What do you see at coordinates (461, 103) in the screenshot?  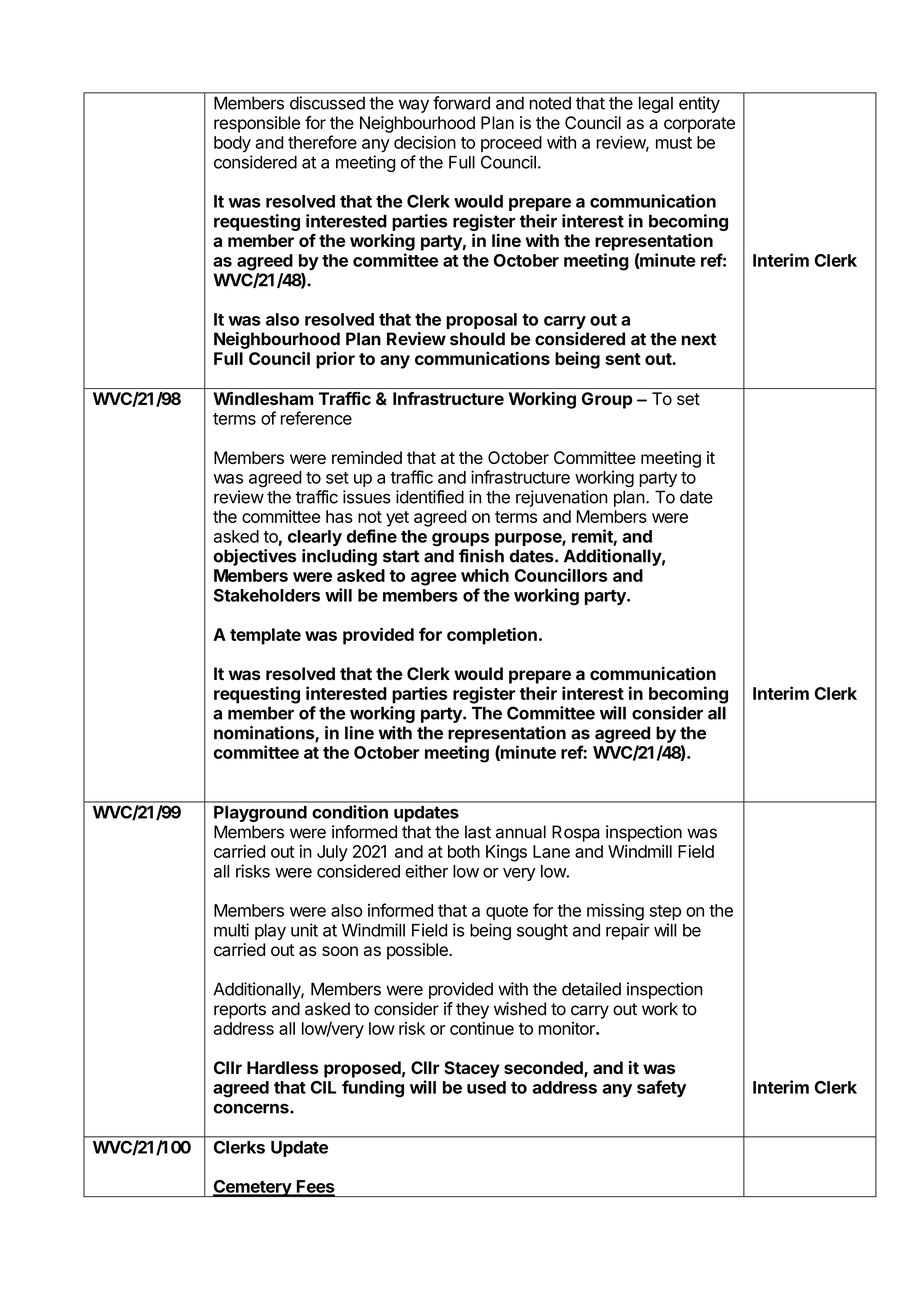 I see `forward` at bounding box center [461, 103].
